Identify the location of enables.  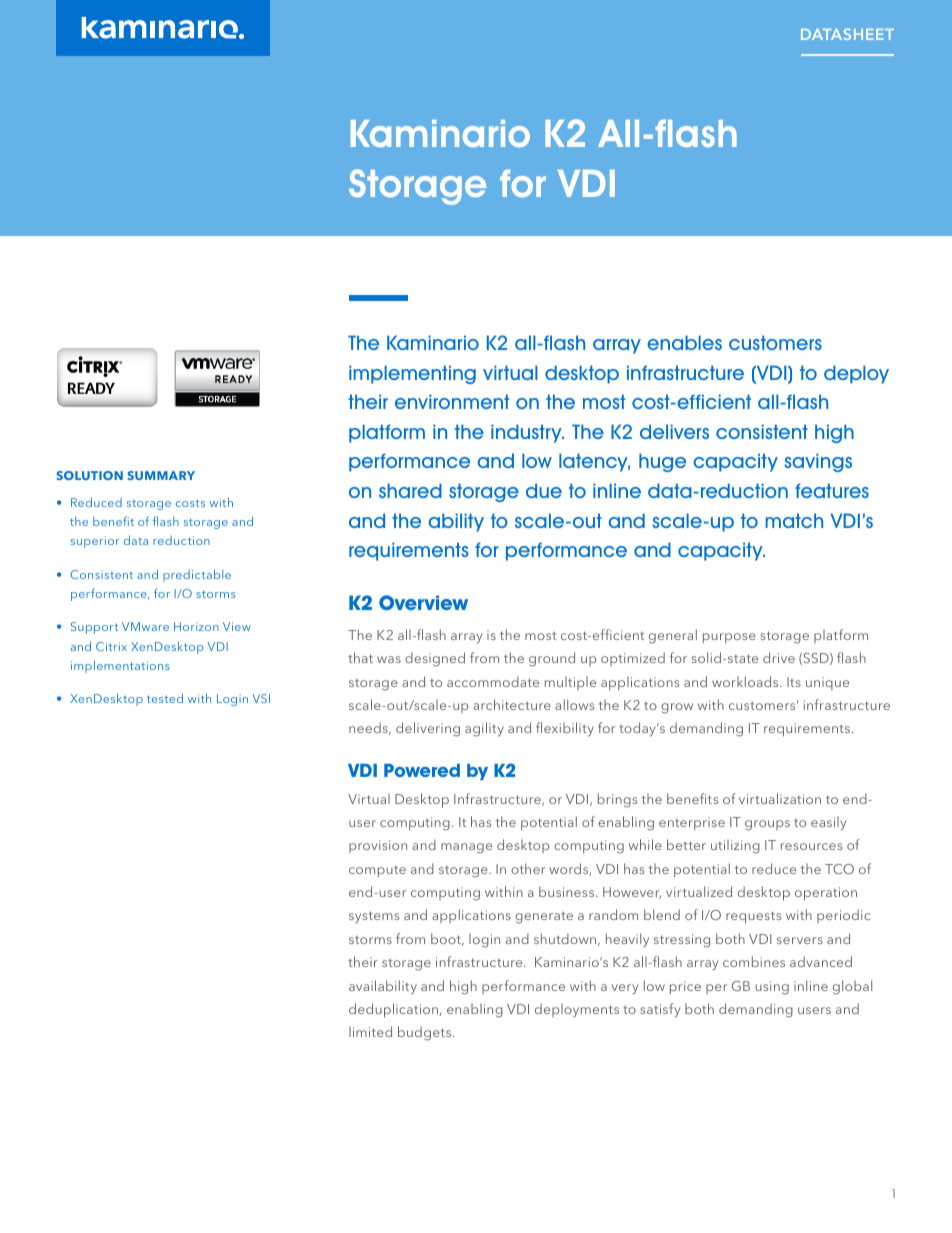
(684, 342).
